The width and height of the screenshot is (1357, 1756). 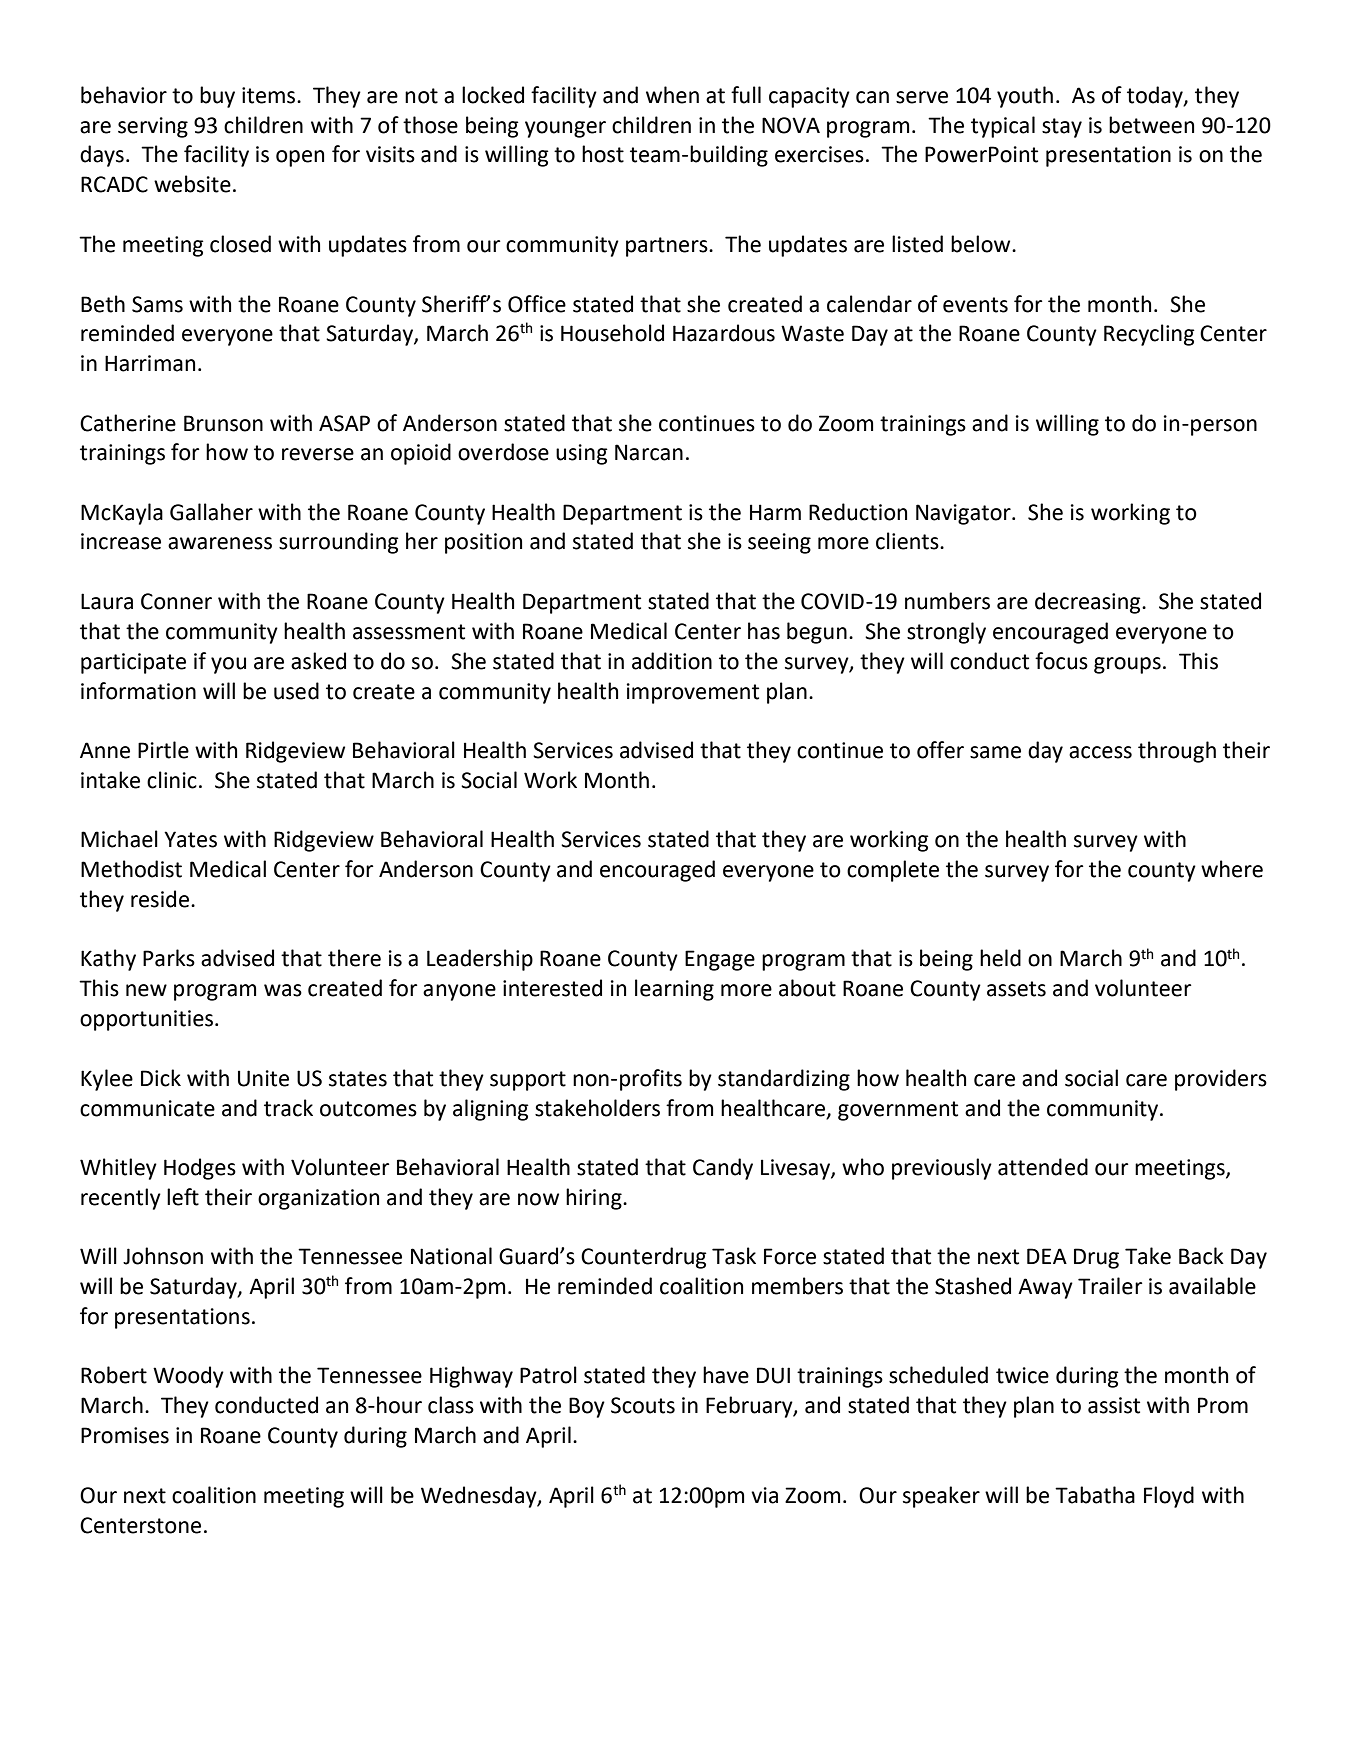 What do you see at coordinates (693, 693) in the screenshot?
I see `improvement` at bounding box center [693, 693].
